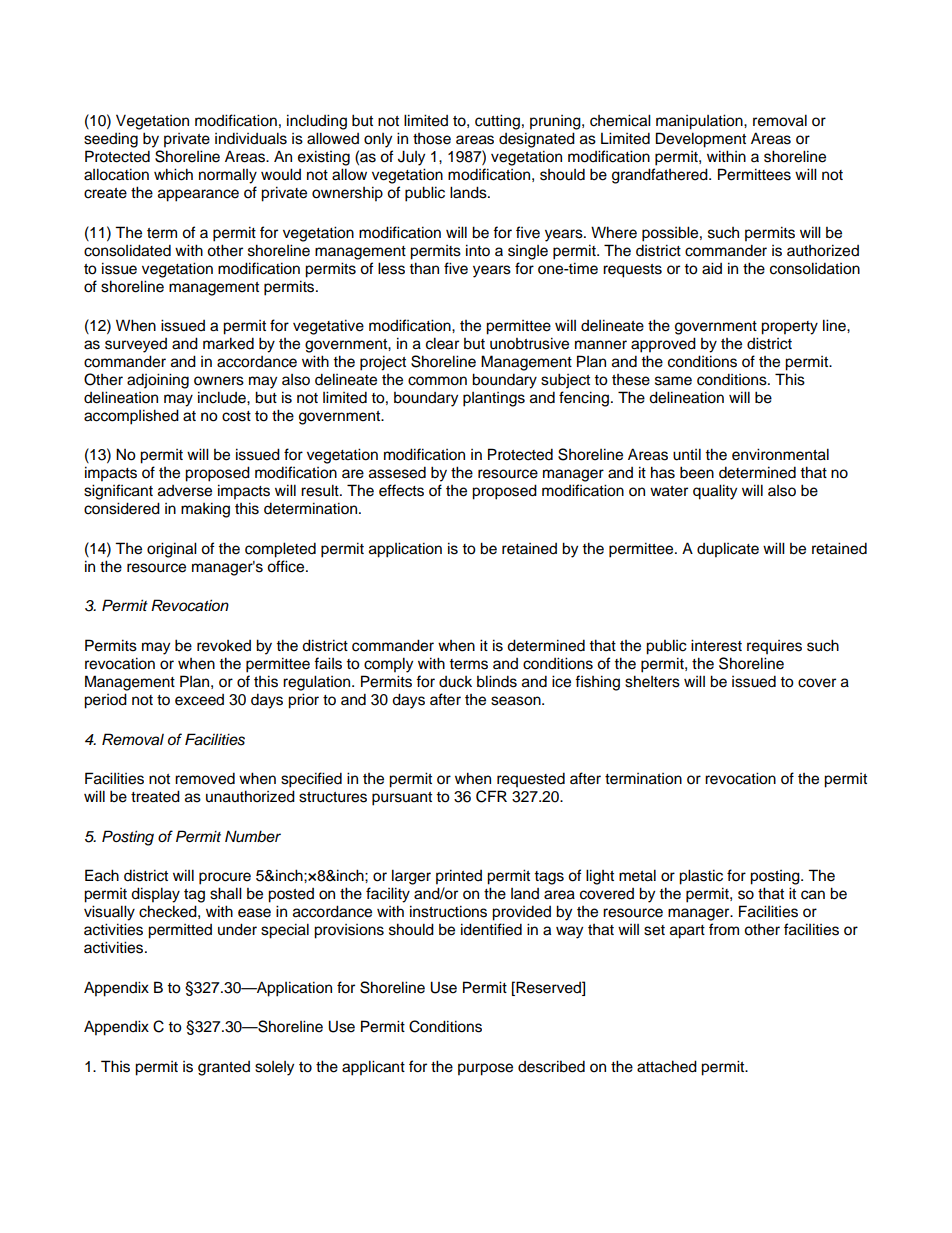  I want to click on duplicate, so click(728, 550).
